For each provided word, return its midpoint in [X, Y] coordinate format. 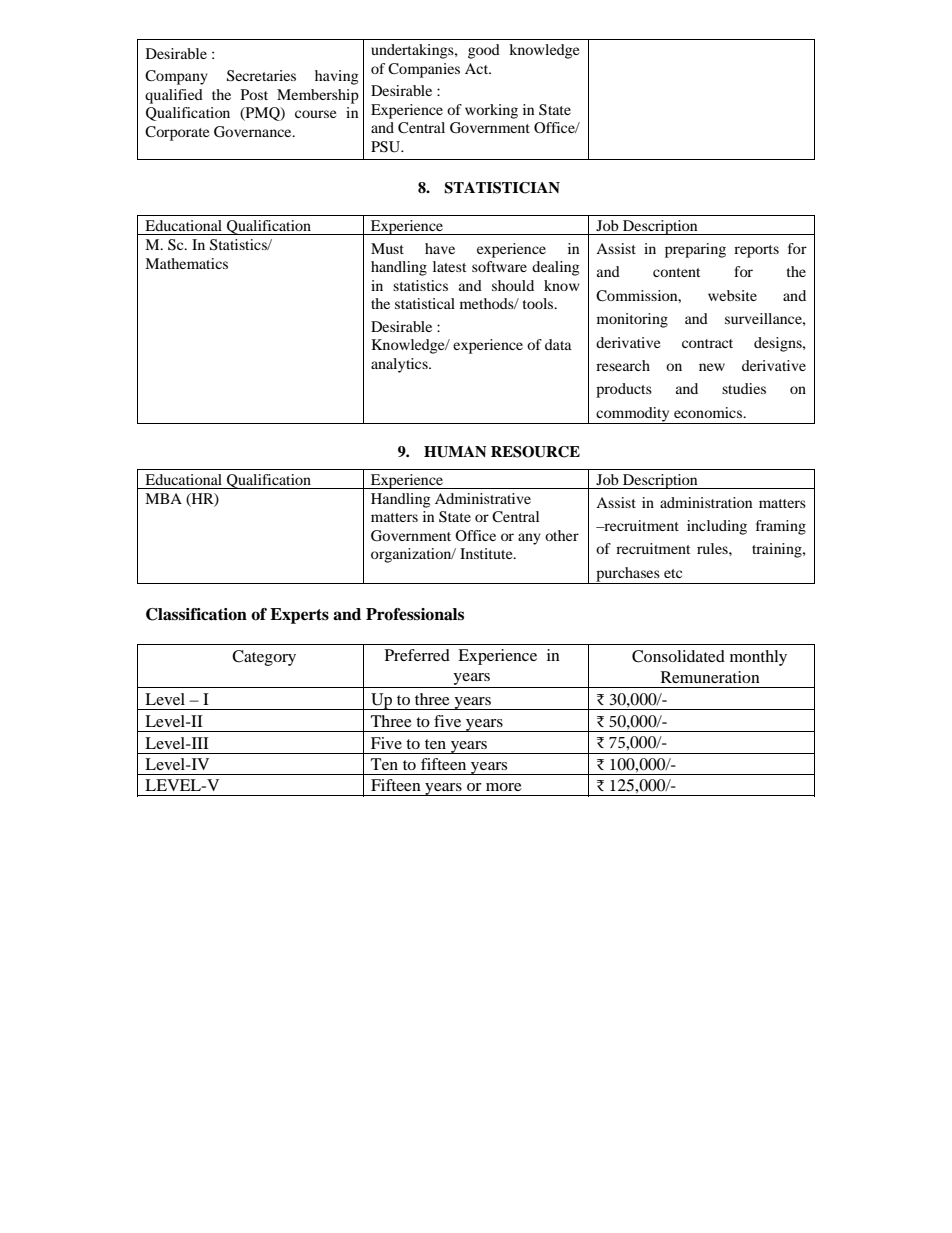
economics [709, 412]
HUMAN [455, 452]
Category [264, 658]
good [484, 51]
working [491, 111]
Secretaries [261, 76]
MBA [163, 498]
